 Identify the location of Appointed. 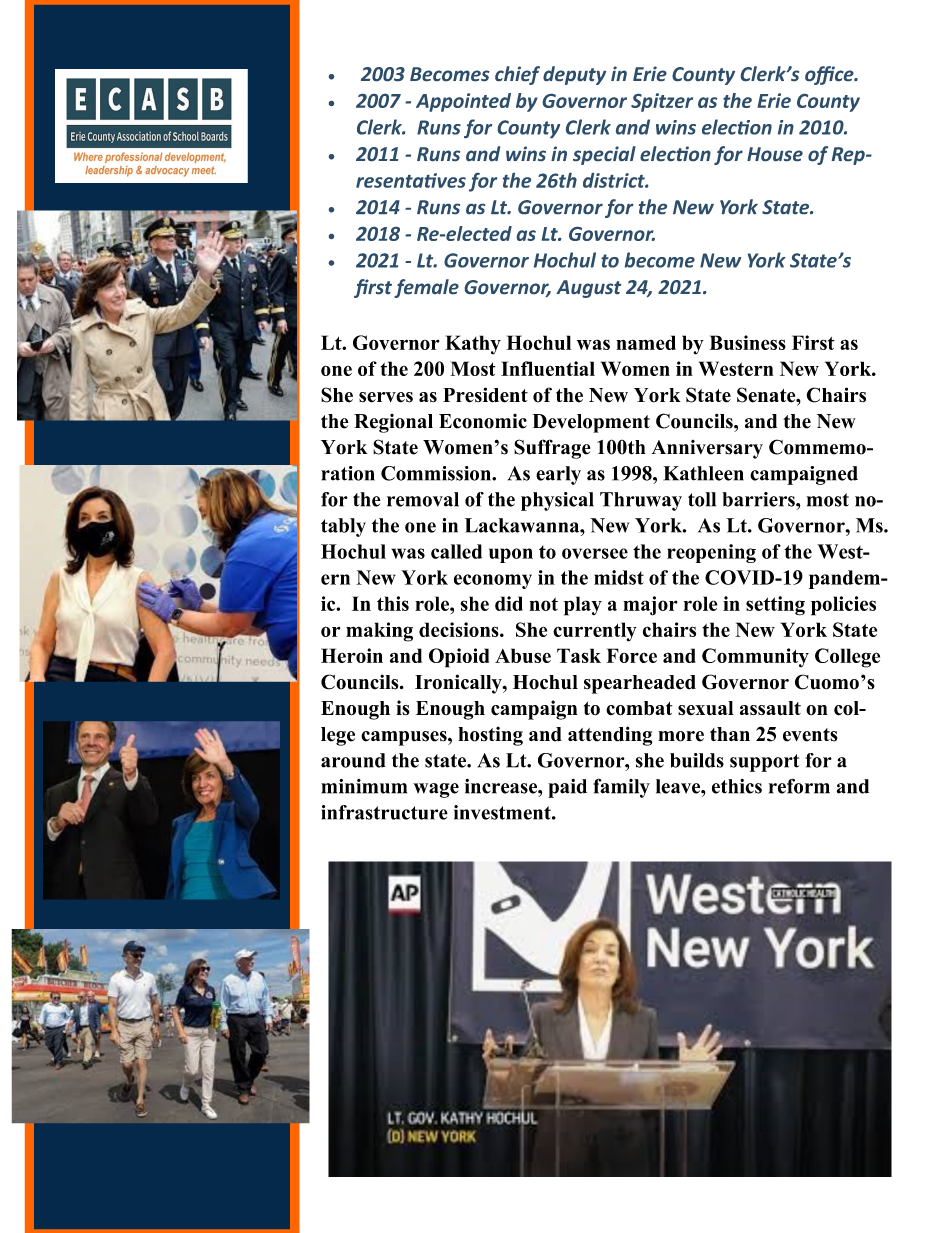
(463, 102).
